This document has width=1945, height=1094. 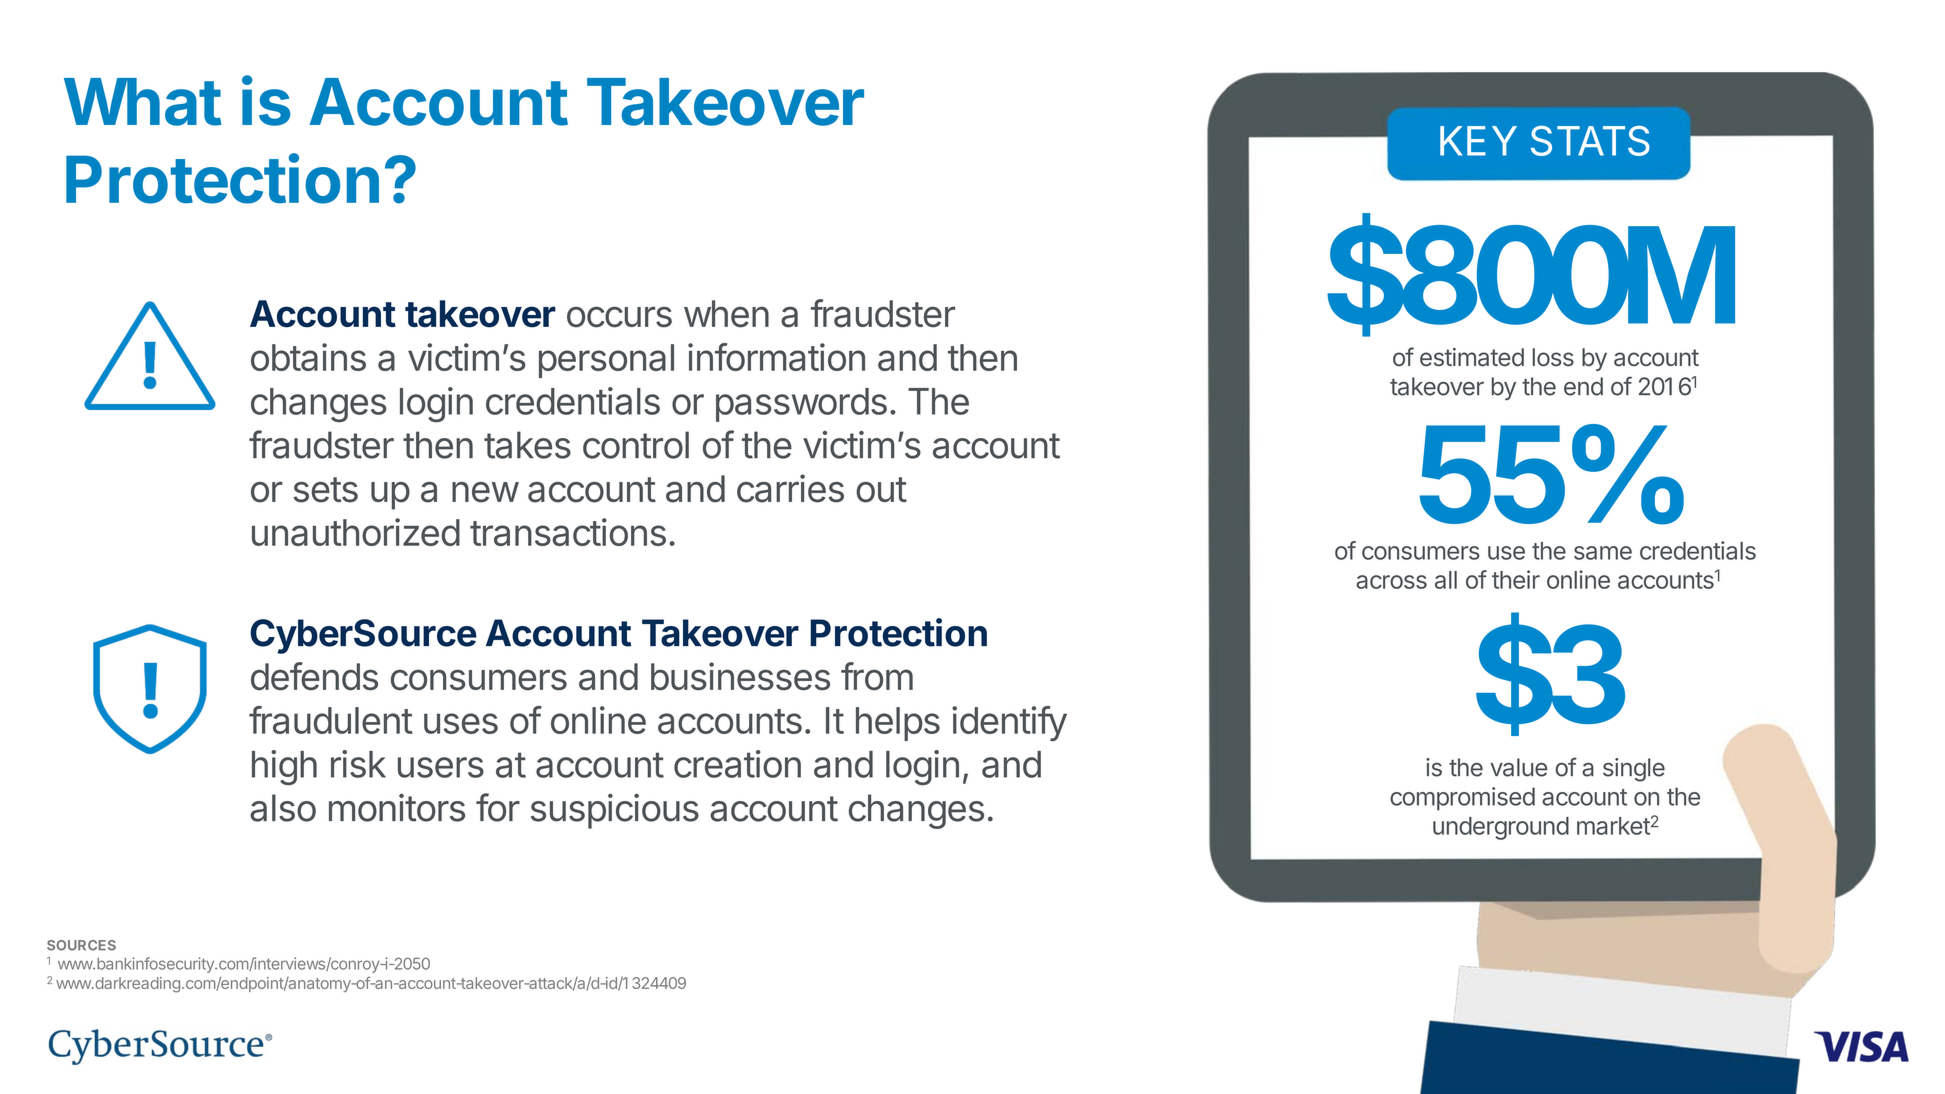 What do you see at coordinates (1472, 357) in the document?
I see `estimated` at bounding box center [1472, 357].
